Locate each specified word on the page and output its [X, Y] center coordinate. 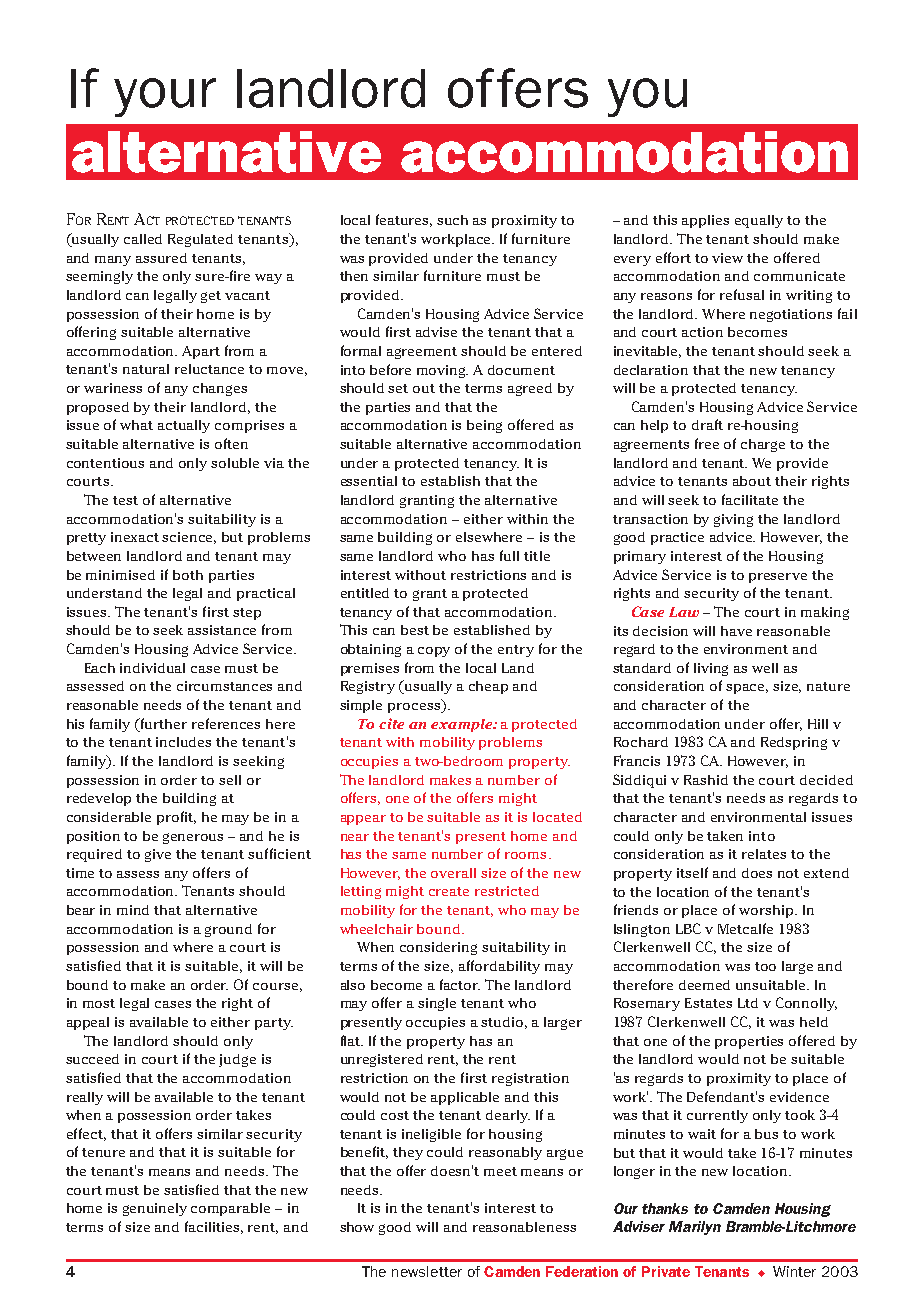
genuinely [155, 1209]
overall [453, 873]
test [125, 500]
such [452, 220]
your [165, 97]
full [509, 555]
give [158, 855]
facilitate [750, 499]
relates [764, 854]
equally [759, 221]
